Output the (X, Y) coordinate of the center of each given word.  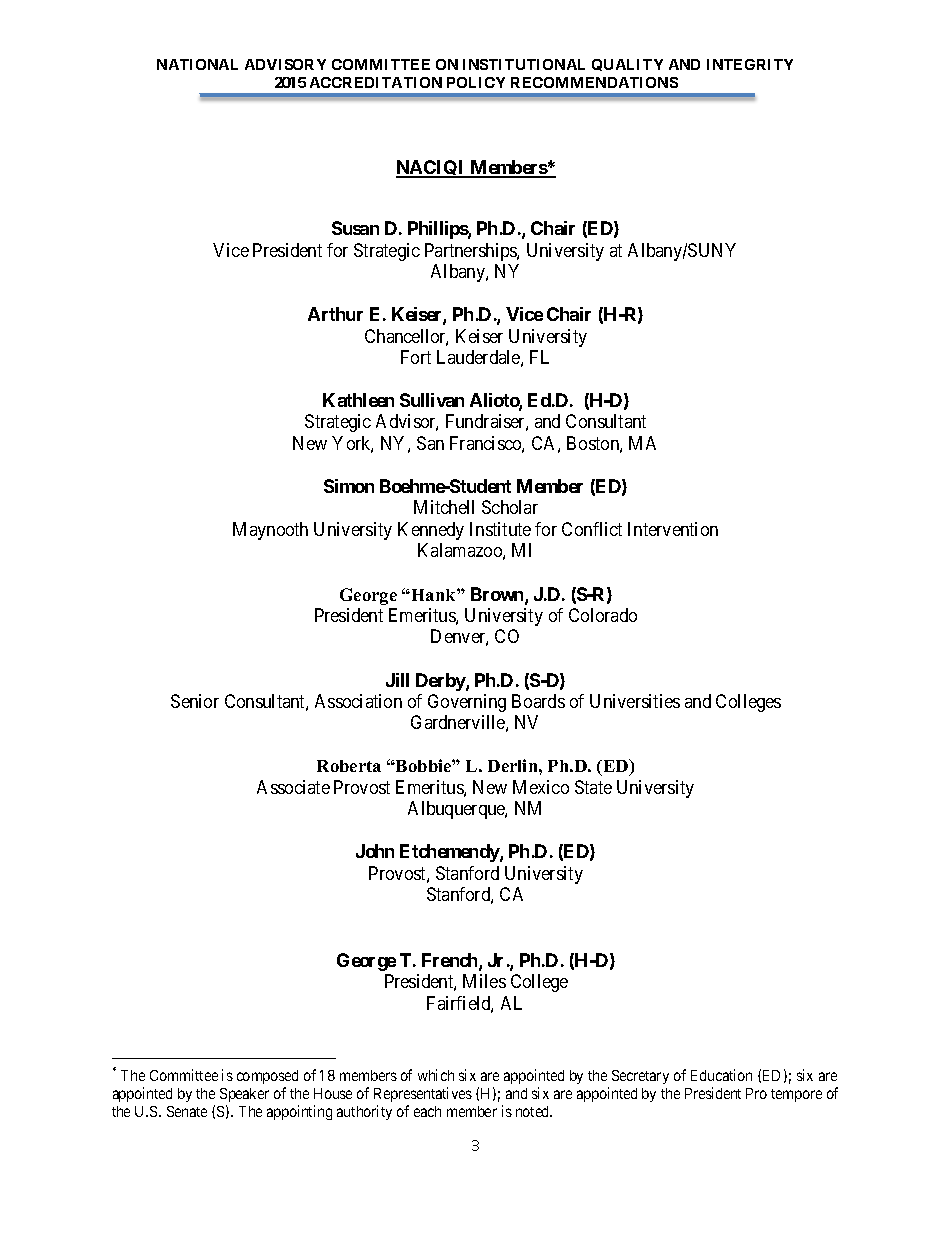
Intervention (673, 529)
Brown (498, 595)
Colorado (603, 615)
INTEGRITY (750, 64)
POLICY (476, 82)
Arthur (335, 314)
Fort (416, 357)
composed (267, 1077)
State (593, 787)
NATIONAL (197, 64)
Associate (293, 787)
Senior (195, 701)
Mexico (541, 787)
